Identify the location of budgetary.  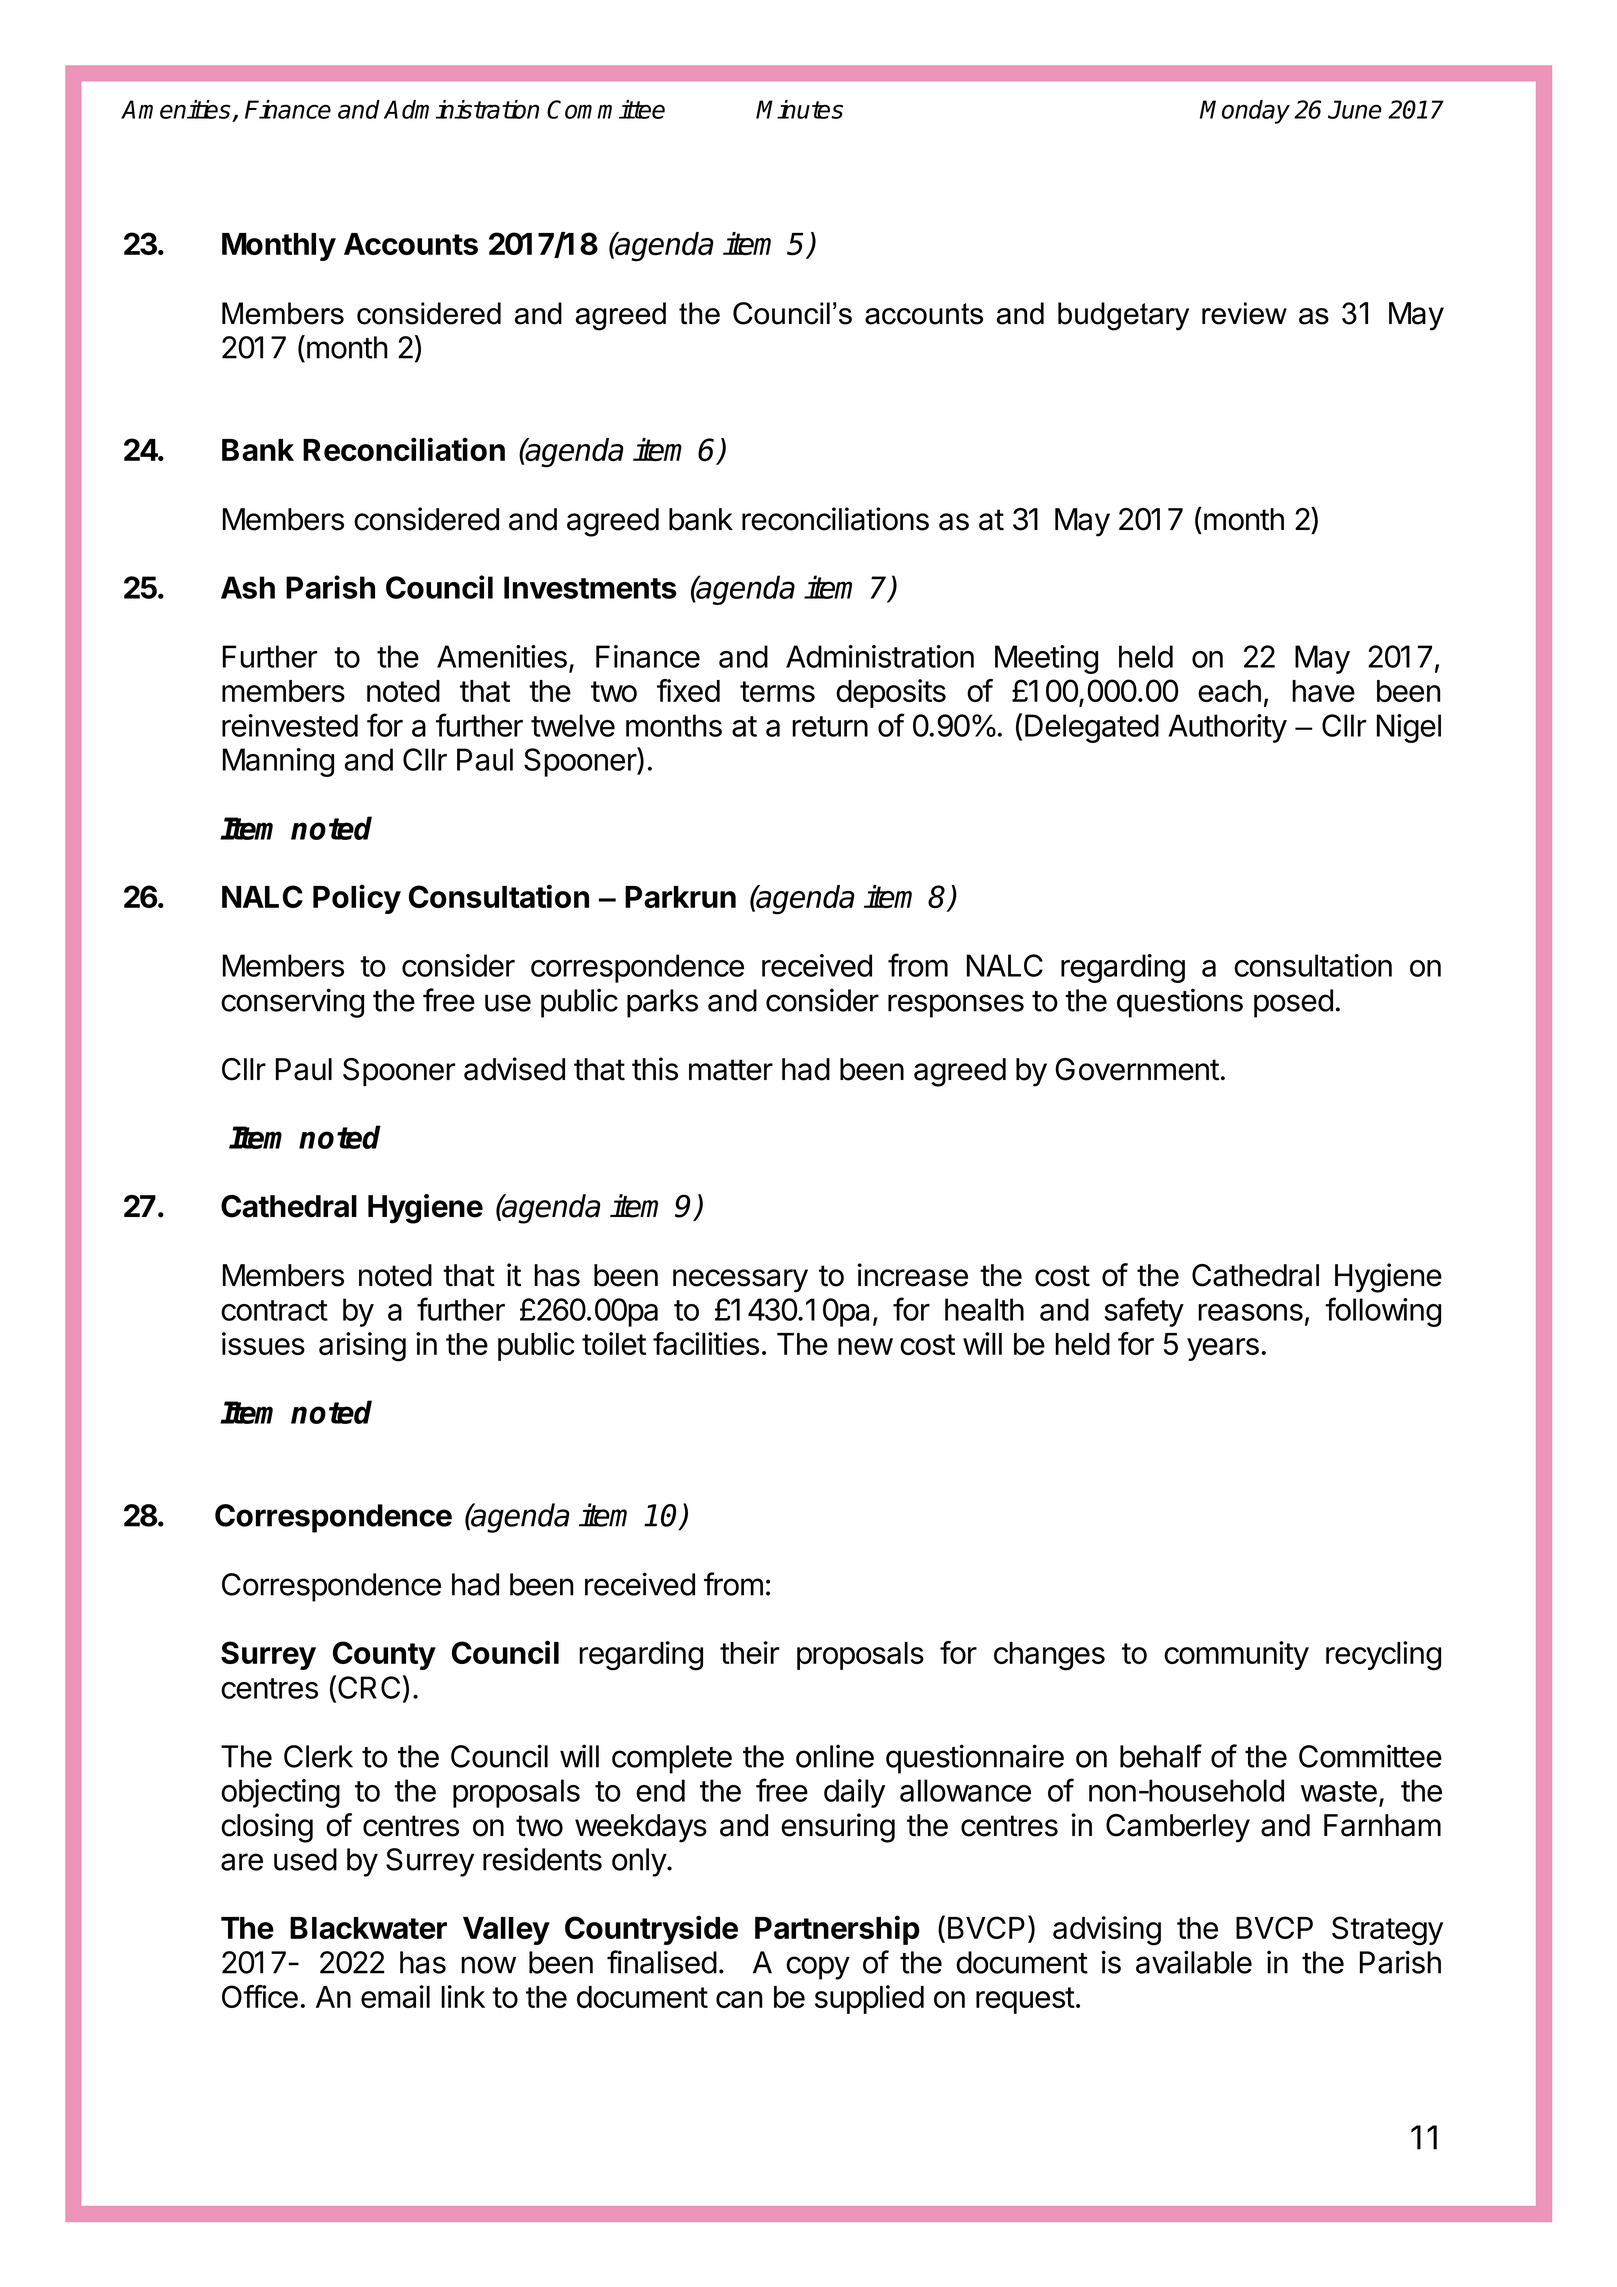
(1123, 316).
